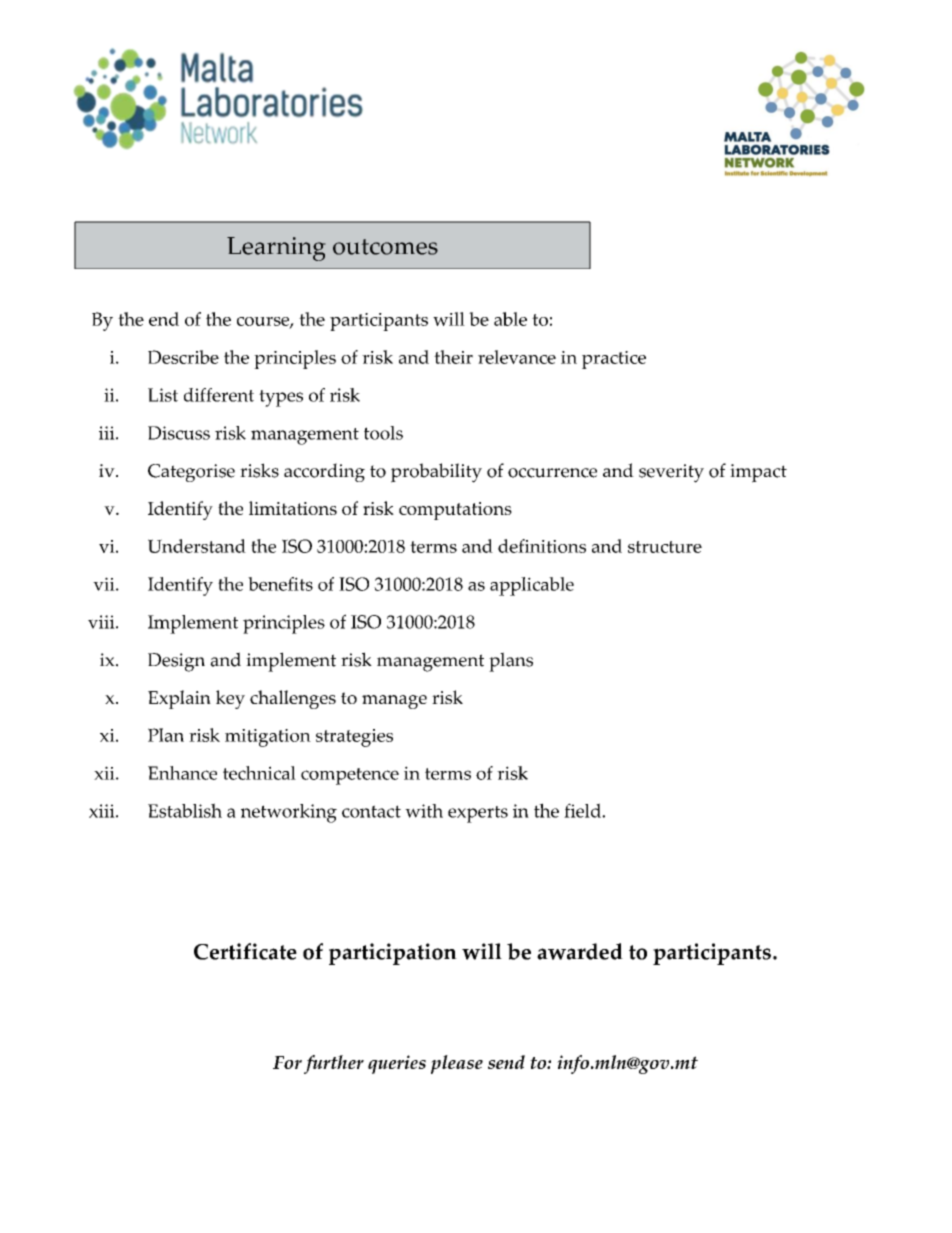  I want to click on Learning, so click(276, 249).
